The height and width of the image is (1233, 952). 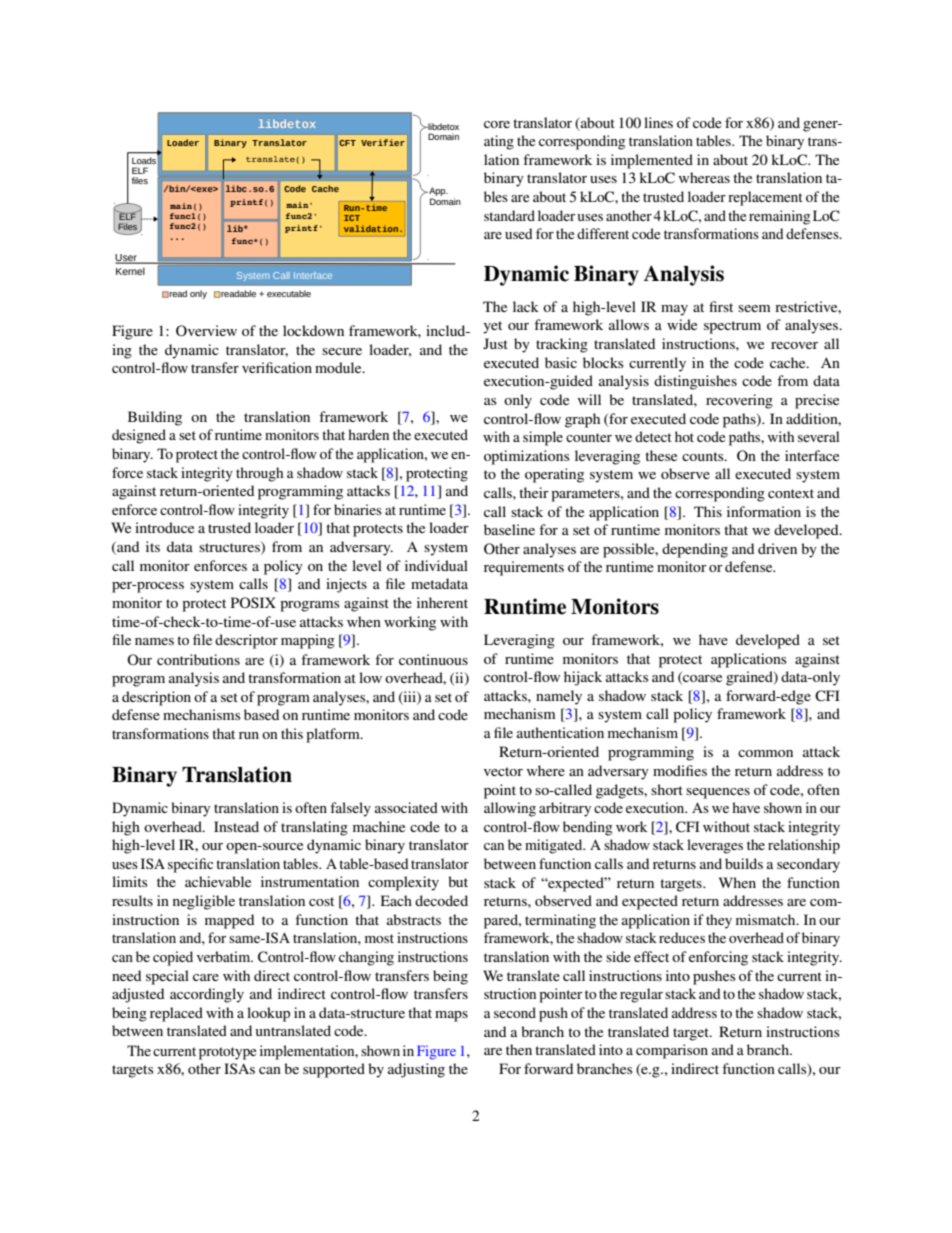 What do you see at coordinates (451, 1016) in the image?
I see `maps` at bounding box center [451, 1016].
